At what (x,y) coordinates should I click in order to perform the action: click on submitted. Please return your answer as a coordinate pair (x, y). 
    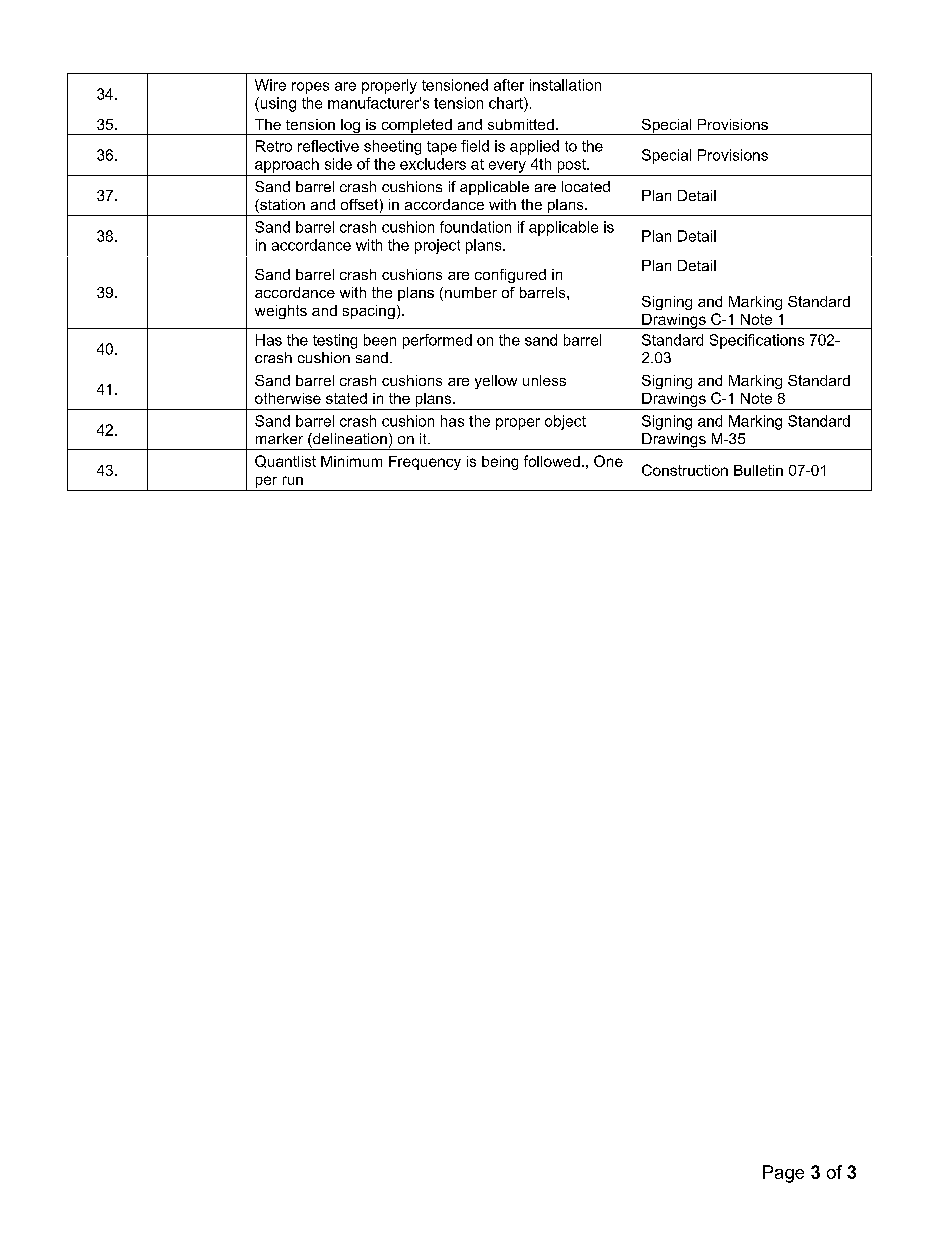
    Looking at the image, I should click on (521, 124).
